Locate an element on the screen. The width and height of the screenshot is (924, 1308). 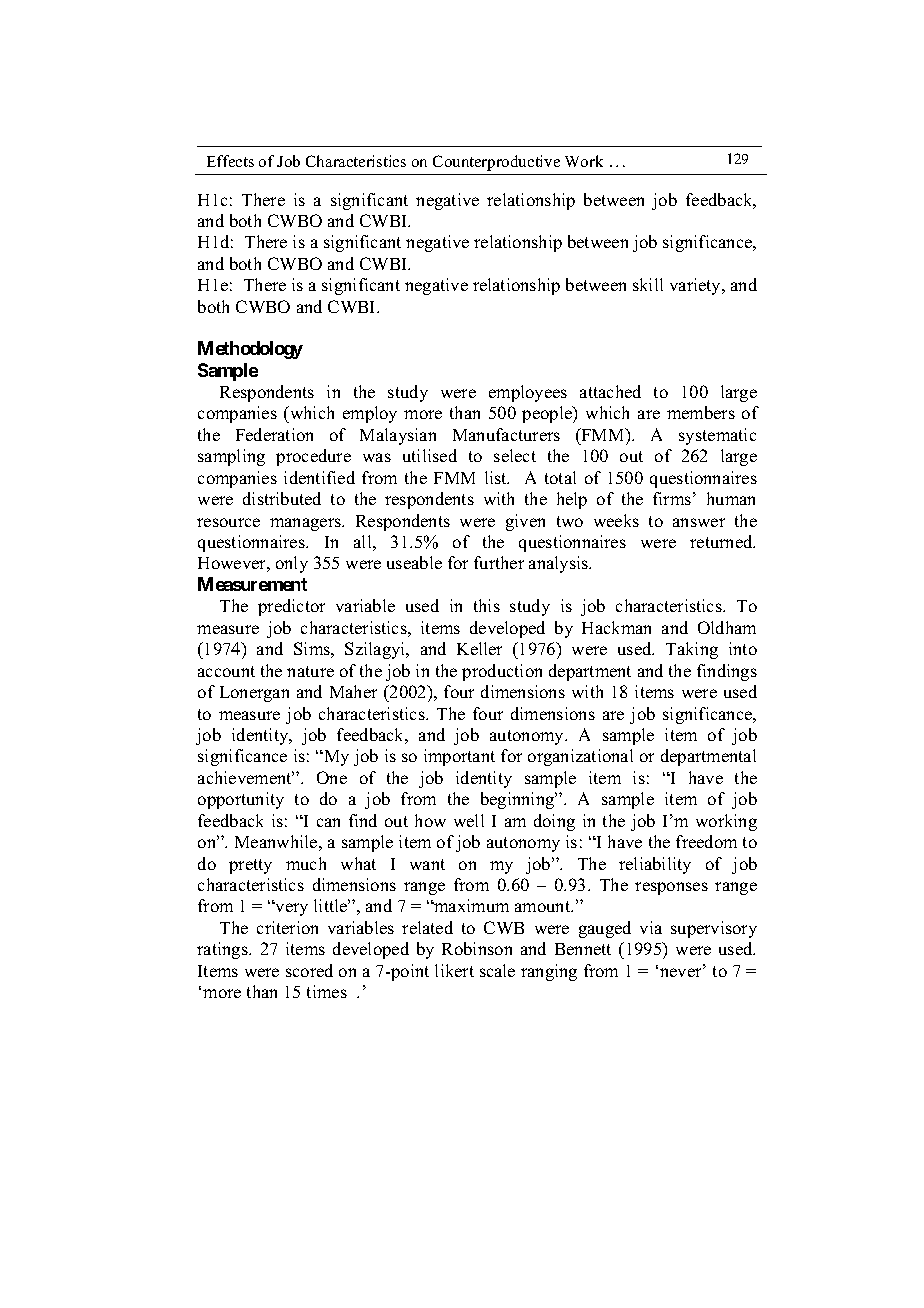
only is located at coordinates (292, 564).
